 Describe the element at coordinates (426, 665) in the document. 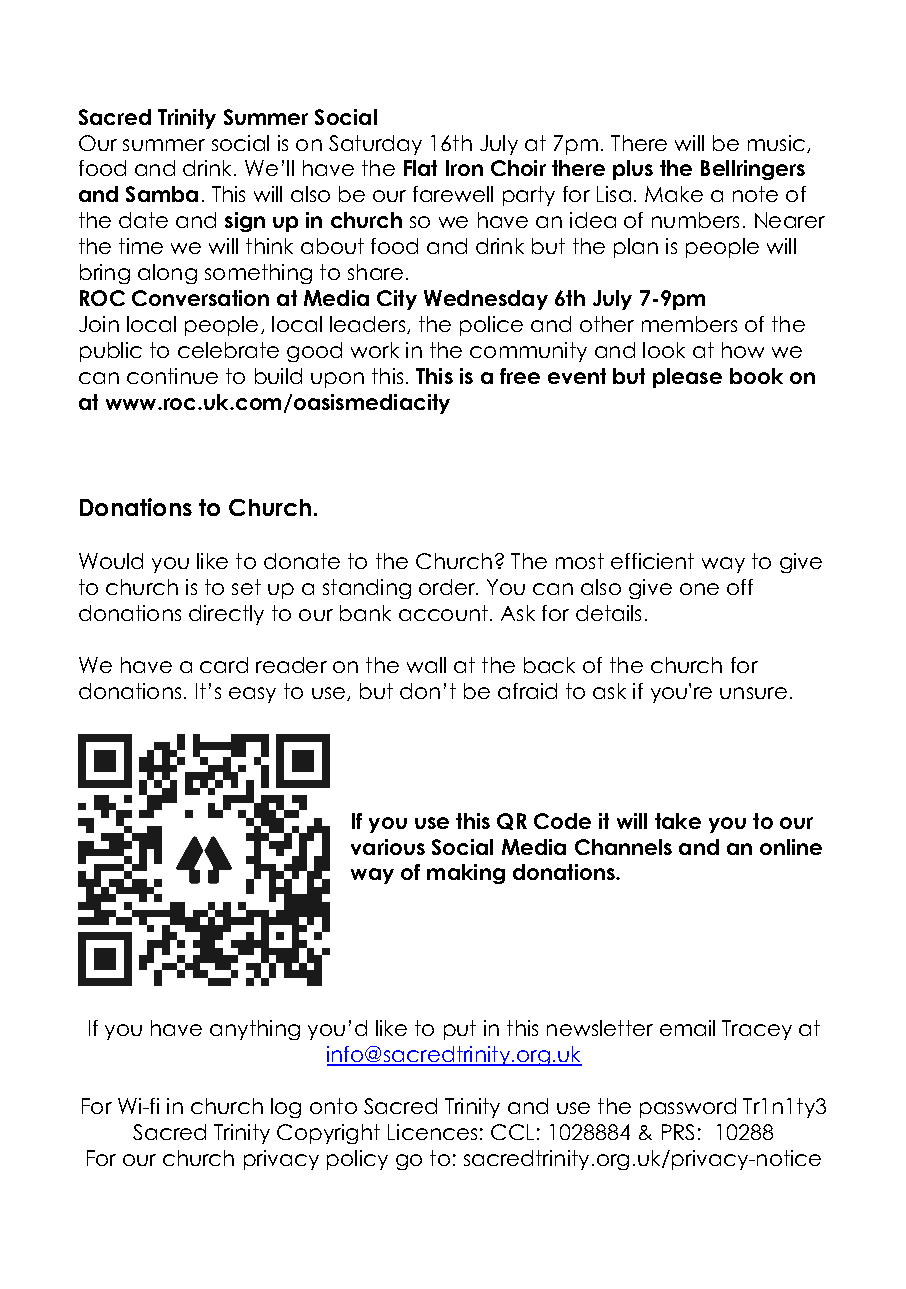

I see `wall` at that location.
